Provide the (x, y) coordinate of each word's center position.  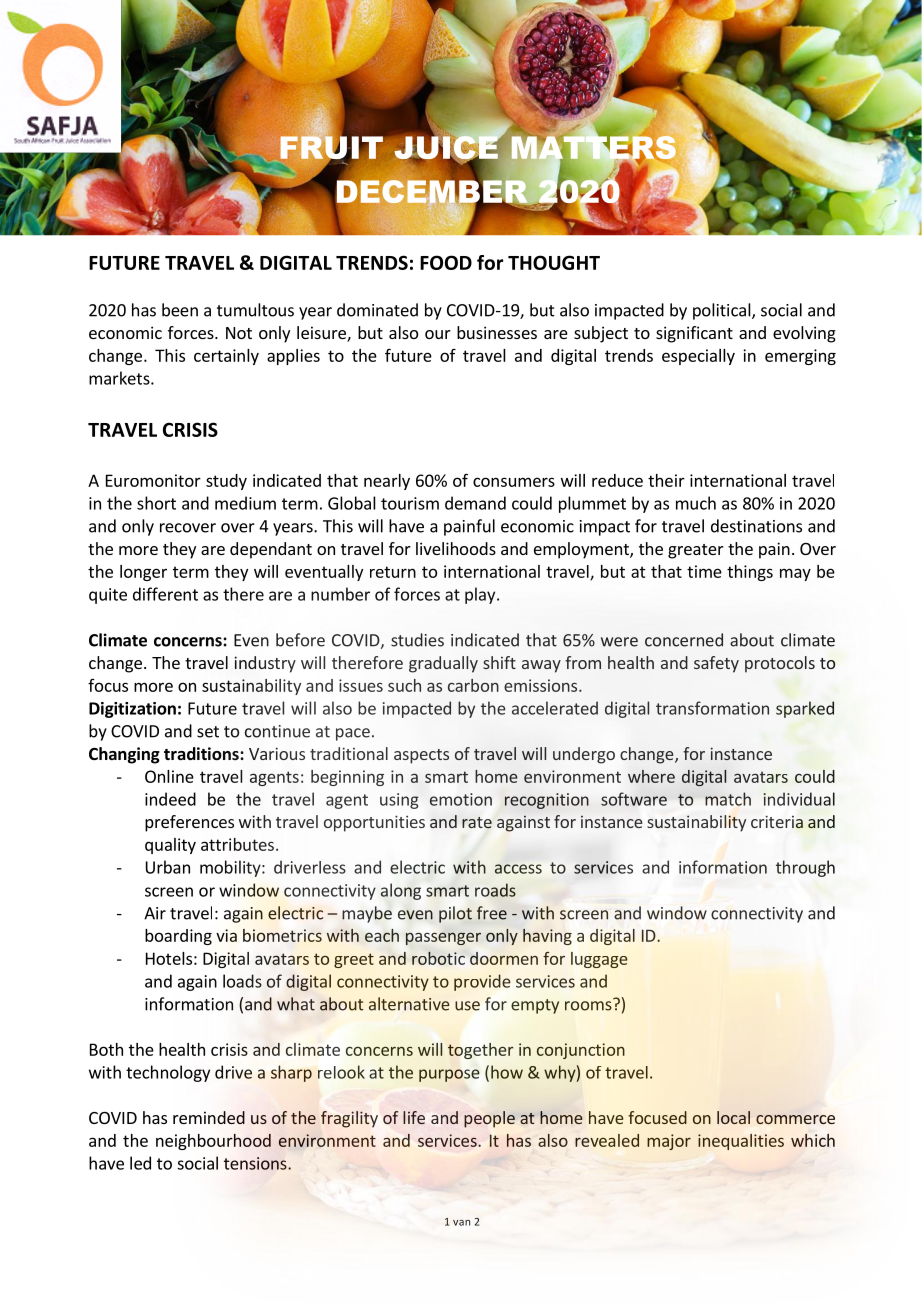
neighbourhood (213, 1142)
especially (698, 357)
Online (169, 776)
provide (482, 982)
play (481, 595)
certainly (226, 357)
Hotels (169, 958)
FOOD (446, 262)
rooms (589, 1005)
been (180, 310)
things (750, 573)
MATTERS (594, 147)
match (728, 799)
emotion (461, 799)
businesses (497, 332)
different (165, 594)
